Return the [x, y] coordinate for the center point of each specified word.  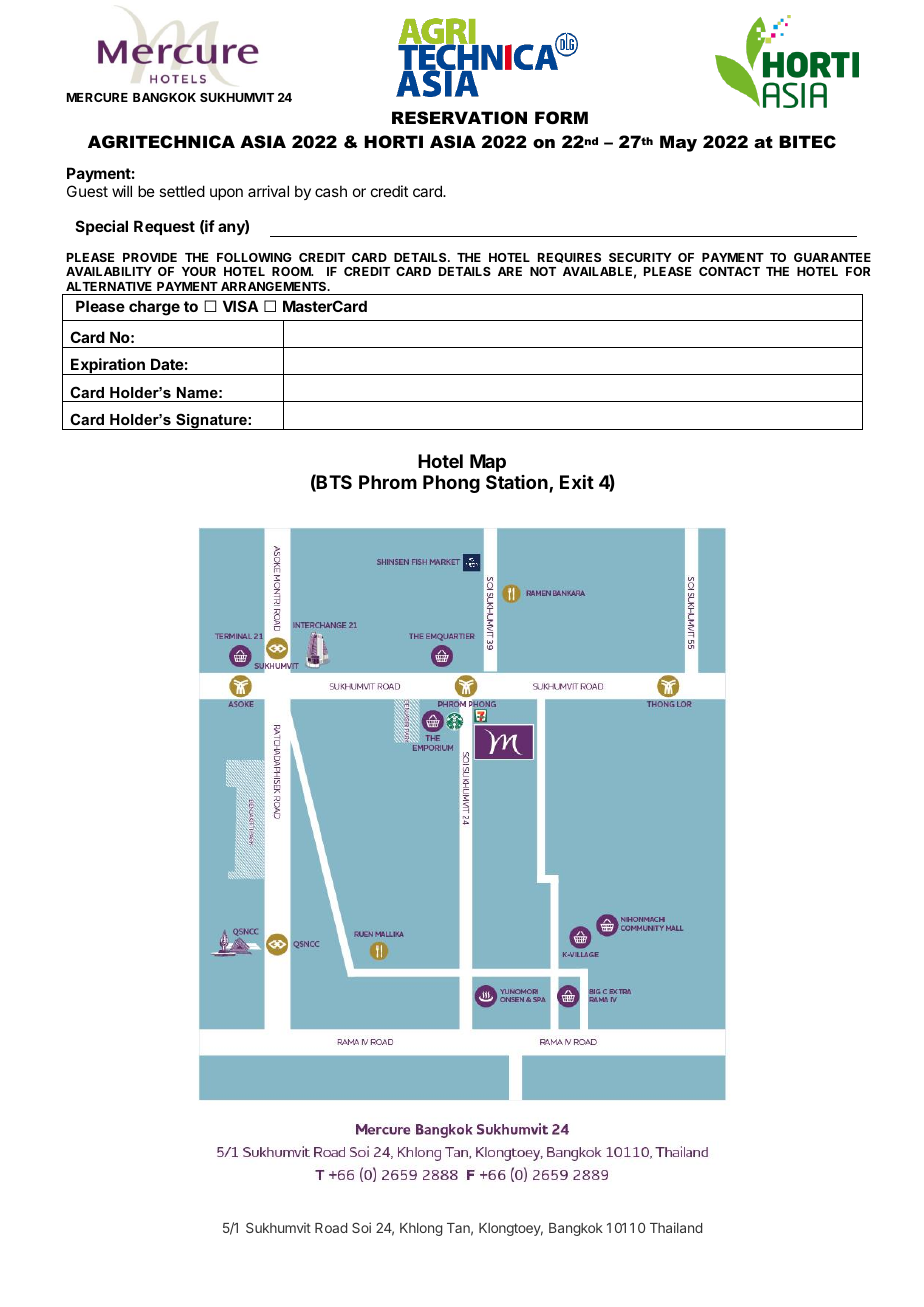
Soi [361, 1227]
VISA [241, 306]
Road [331, 1228]
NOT [543, 271]
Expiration [108, 366]
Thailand [676, 1227]
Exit [577, 482]
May [678, 143]
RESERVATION [459, 117]
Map [488, 463]
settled [182, 191]
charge [154, 308]
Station [518, 483]
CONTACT [729, 271]
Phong [451, 484]
